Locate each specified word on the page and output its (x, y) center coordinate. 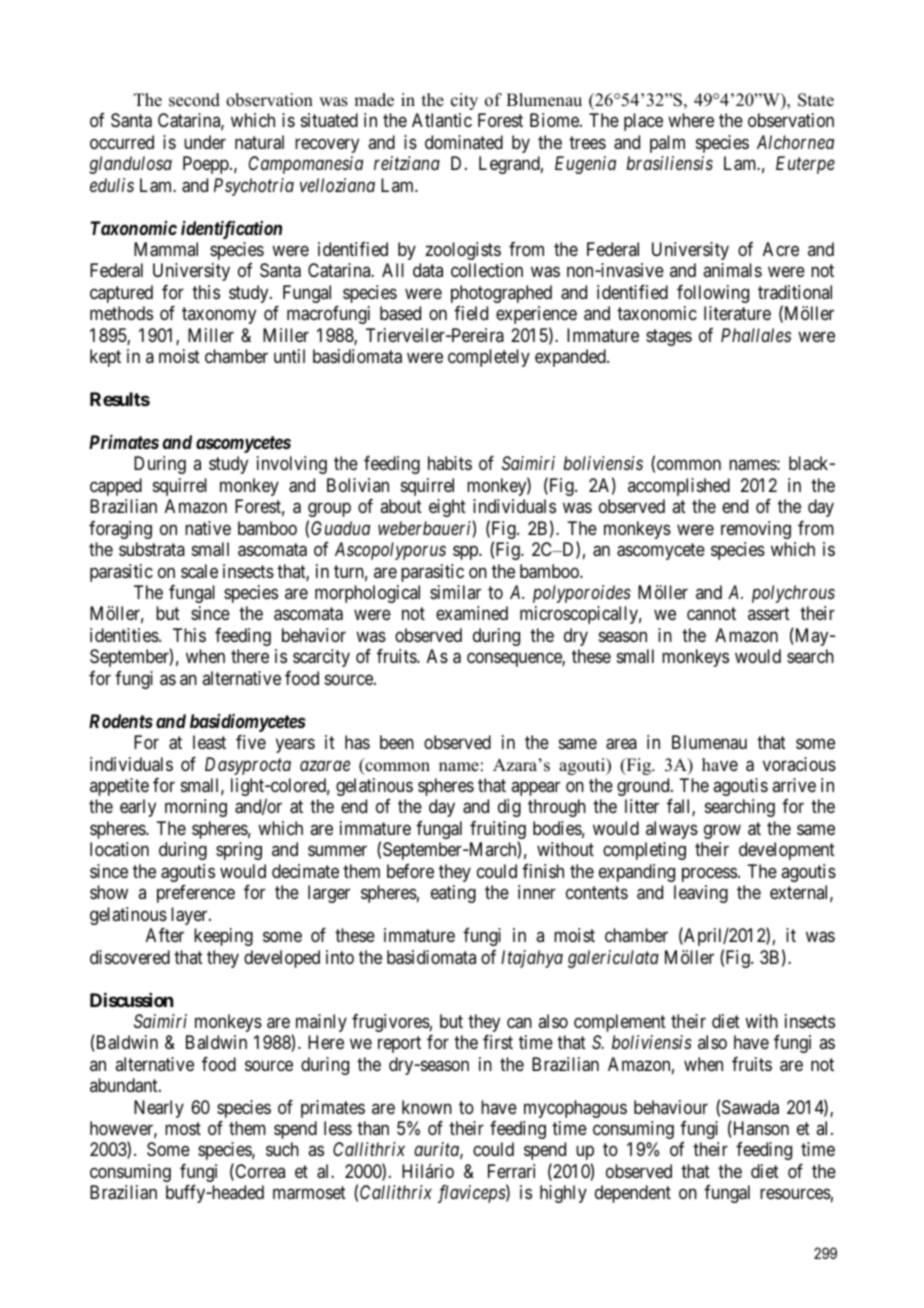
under (205, 142)
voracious (799, 764)
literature (737, 313)
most (183, 1128)
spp (466, 553)
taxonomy (219, 315)
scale (199, 571)
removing (756, 530)
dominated (464, 142)
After (165, 935)
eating (453, 894)
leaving (701, 894)
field (471, 313)
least (209, 742)
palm (667, 144)
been (397, 742)
